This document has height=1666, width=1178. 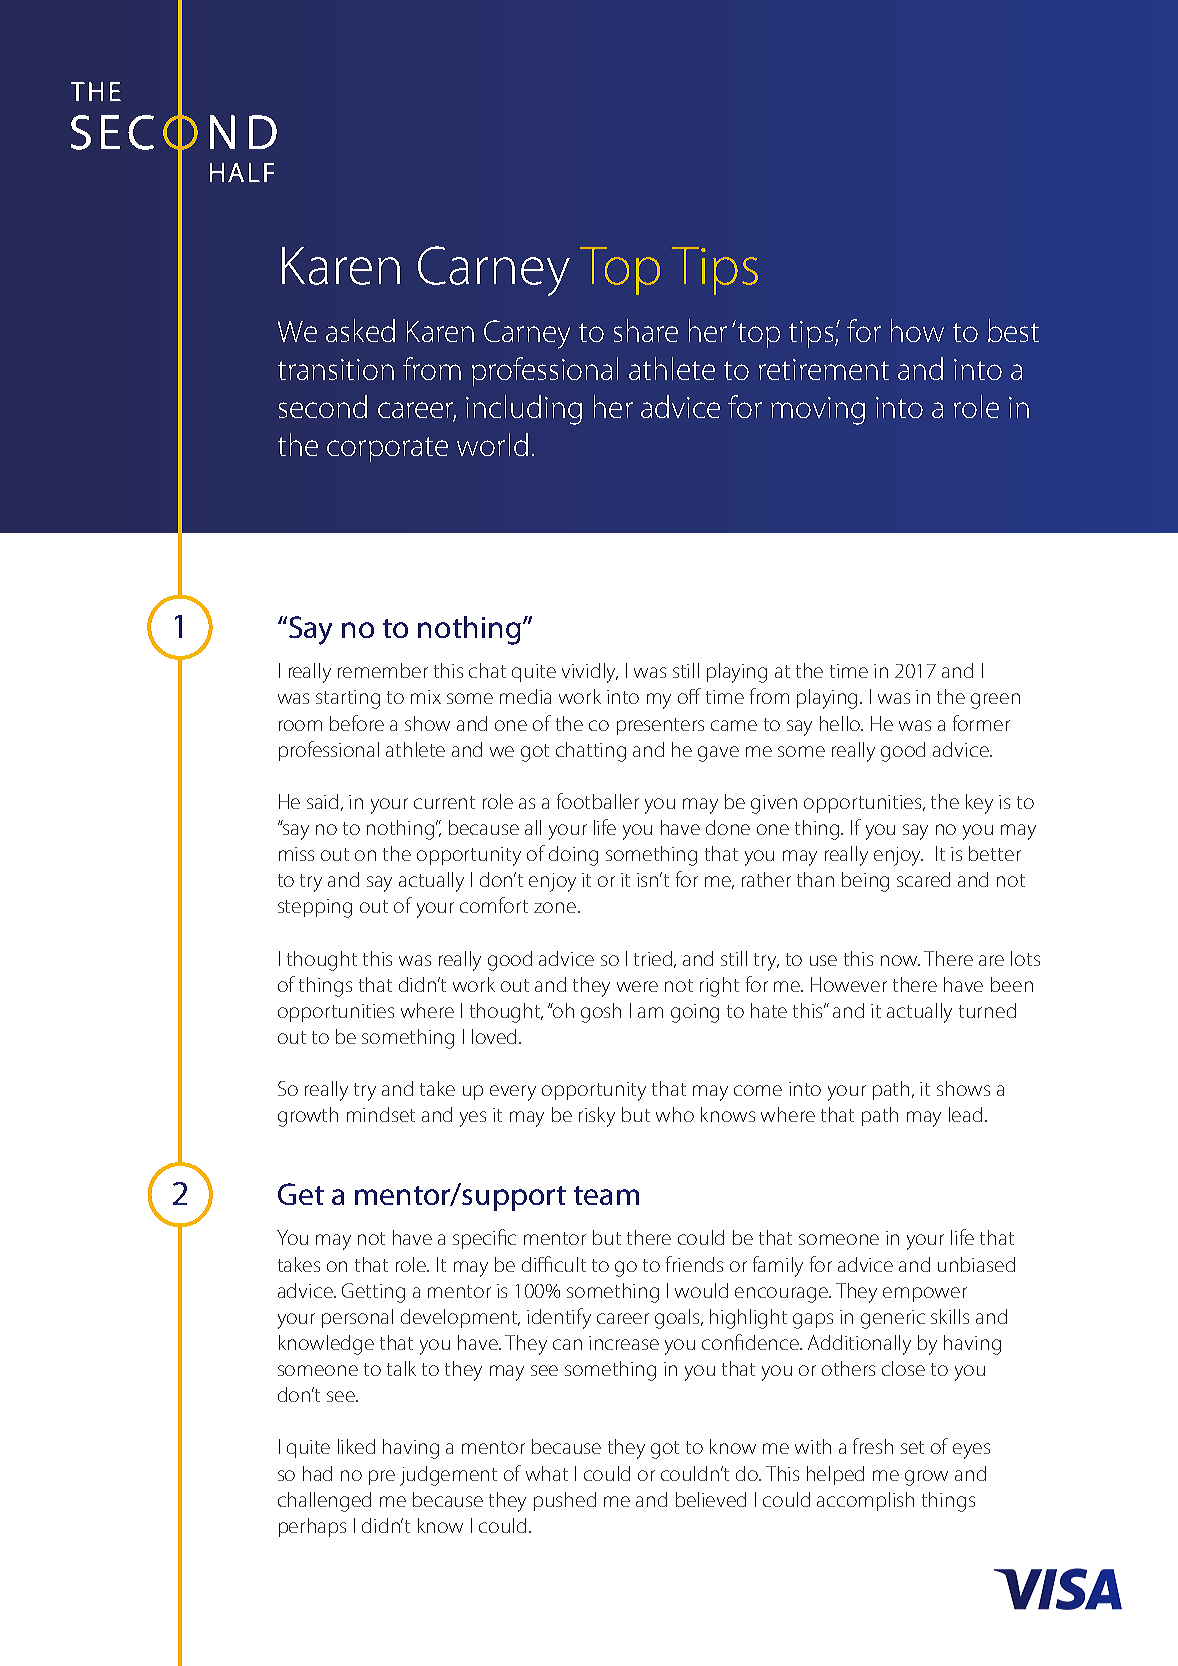 What do you see at coordinates (646, 330) in the document?
I see `share` at bounding box center [646, 330].
